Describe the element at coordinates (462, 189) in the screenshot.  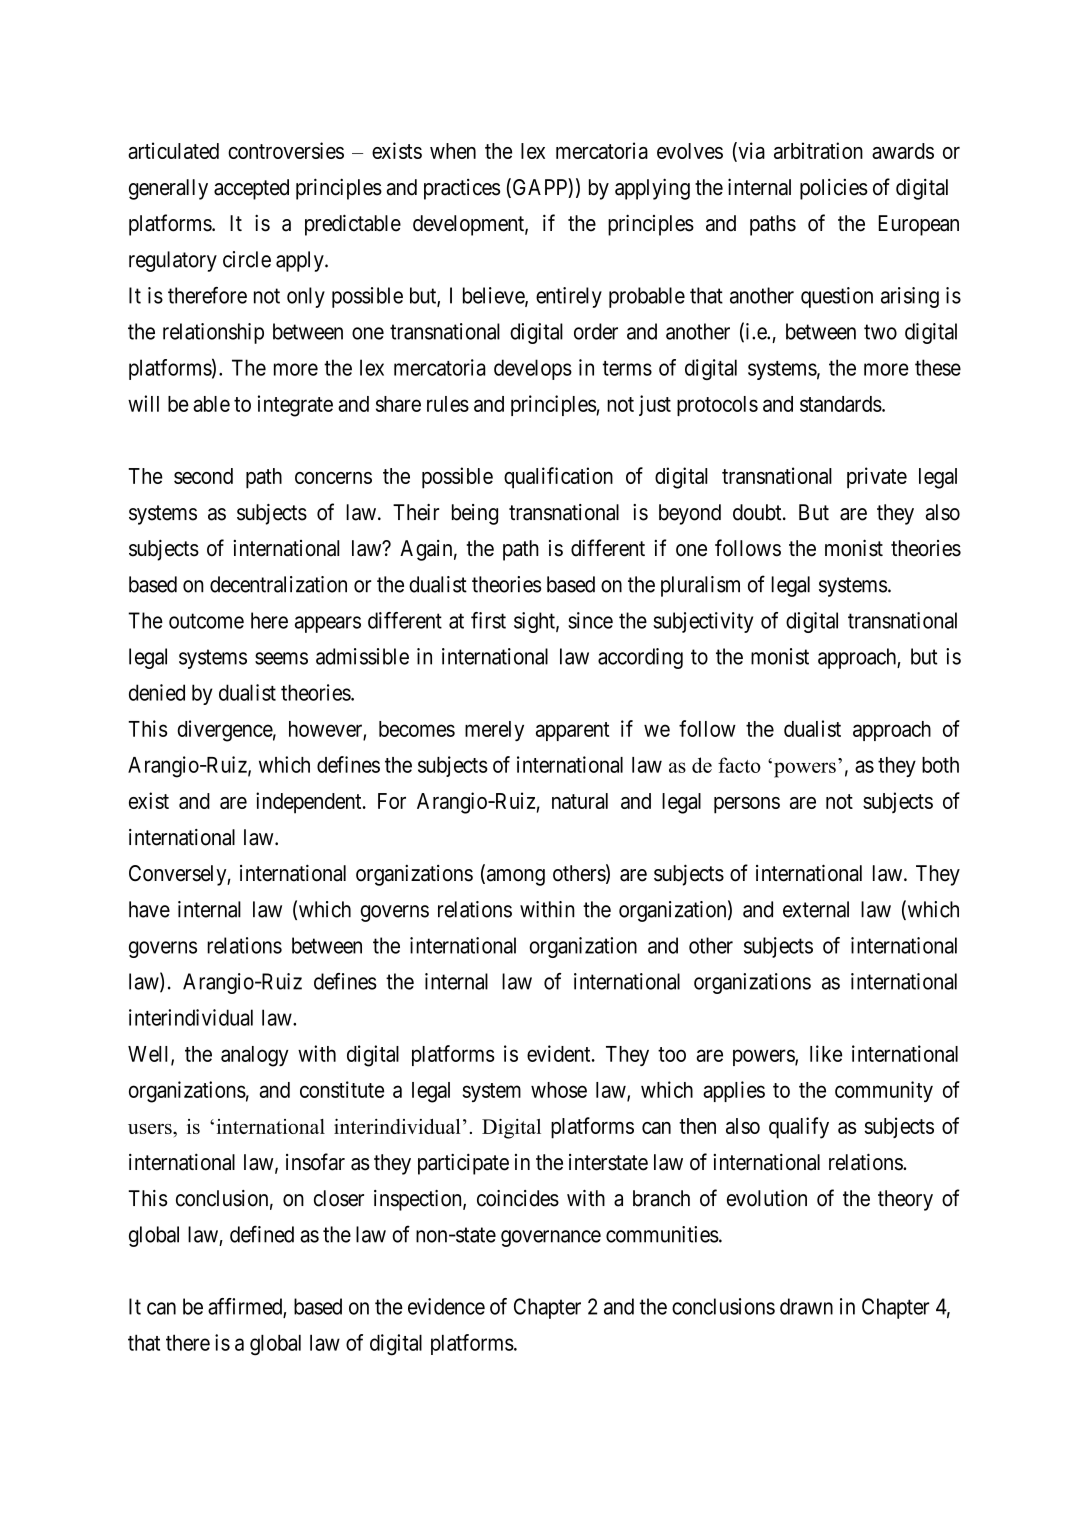
I see `practices` at that location.
